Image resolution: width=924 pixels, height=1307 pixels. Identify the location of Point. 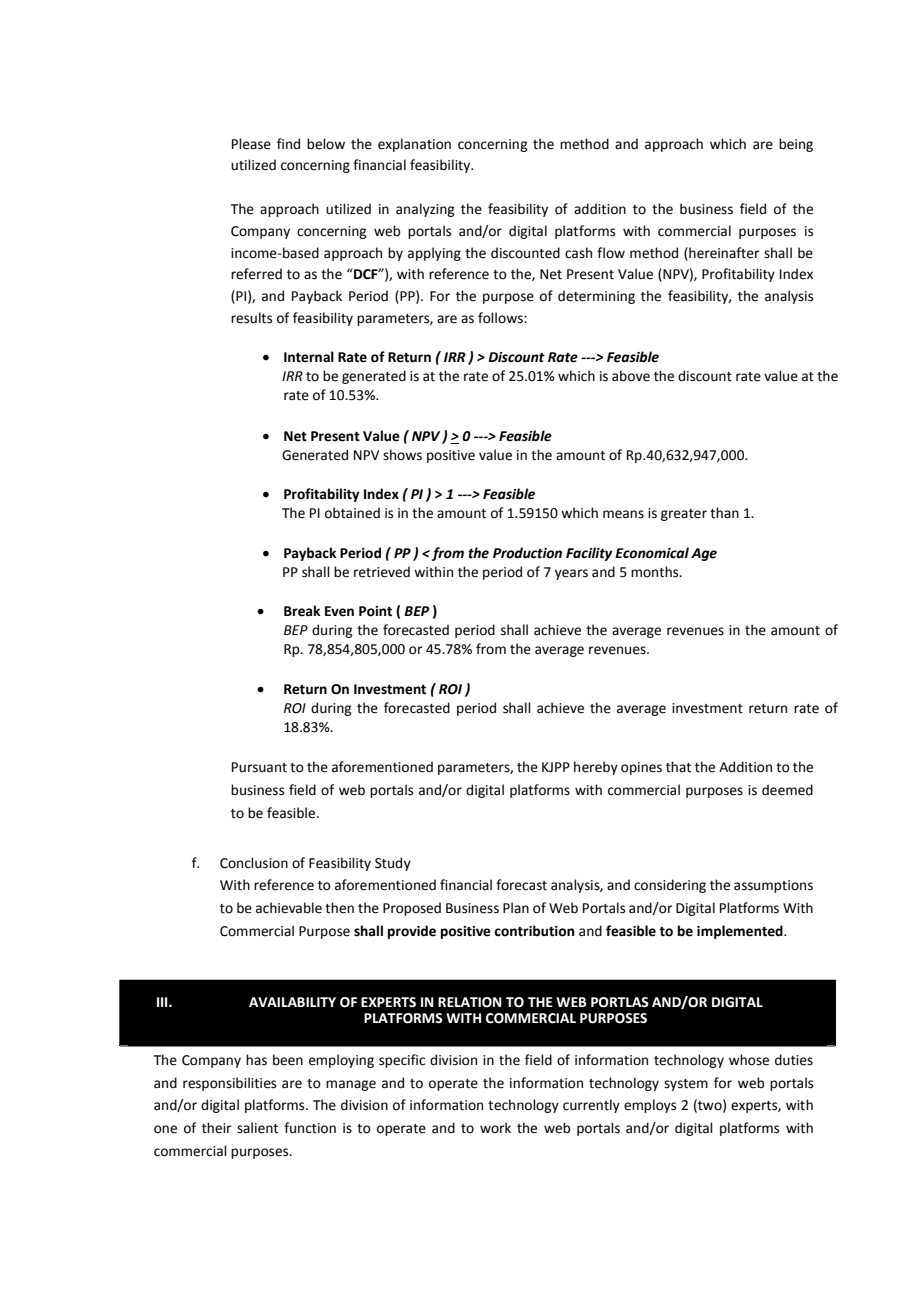
(375, 611).
